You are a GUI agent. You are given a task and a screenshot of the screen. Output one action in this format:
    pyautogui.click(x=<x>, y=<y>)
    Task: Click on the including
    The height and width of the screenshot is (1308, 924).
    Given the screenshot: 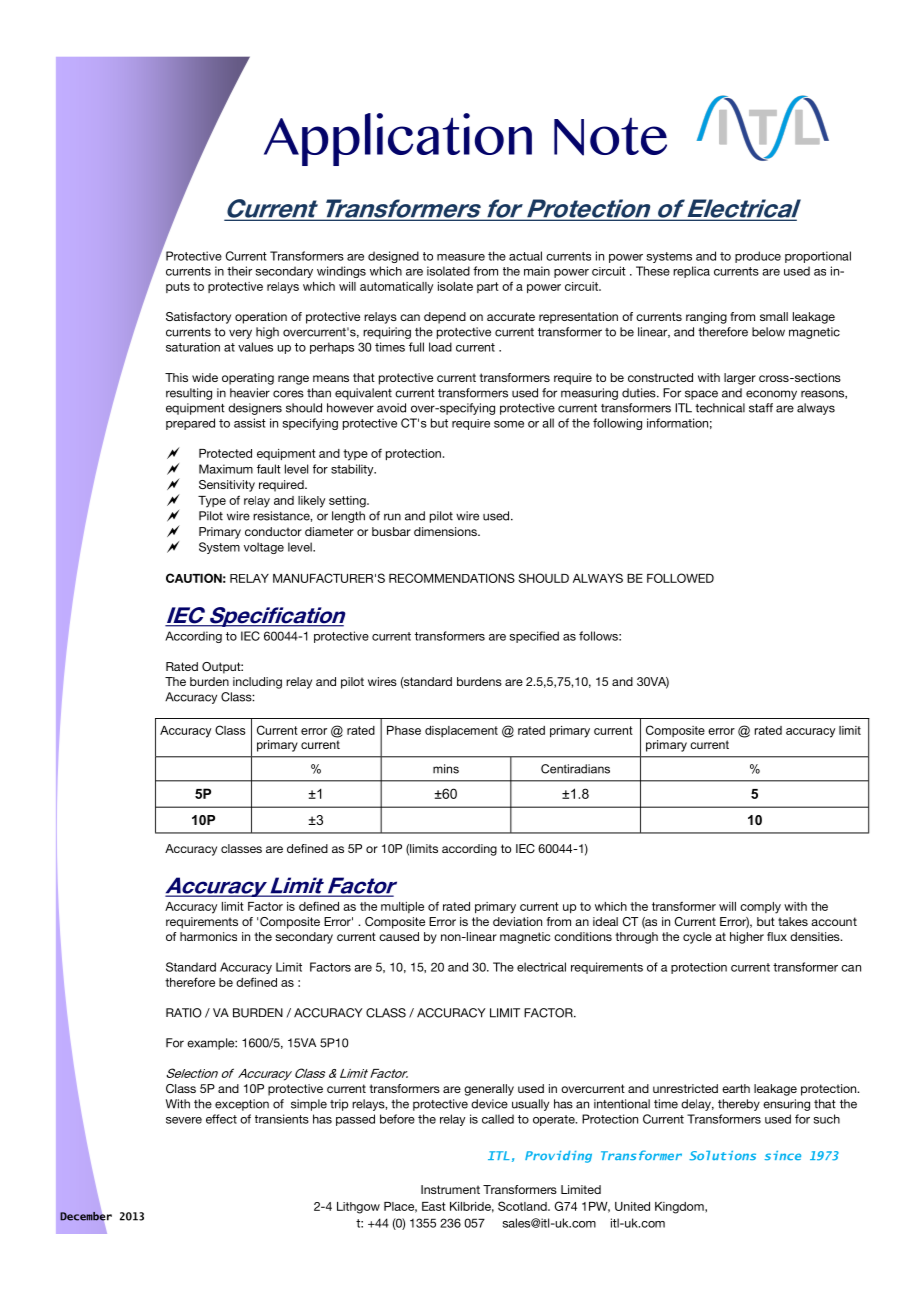 What is the action you would take?
    pyautogui.click(x=257, y=683)
